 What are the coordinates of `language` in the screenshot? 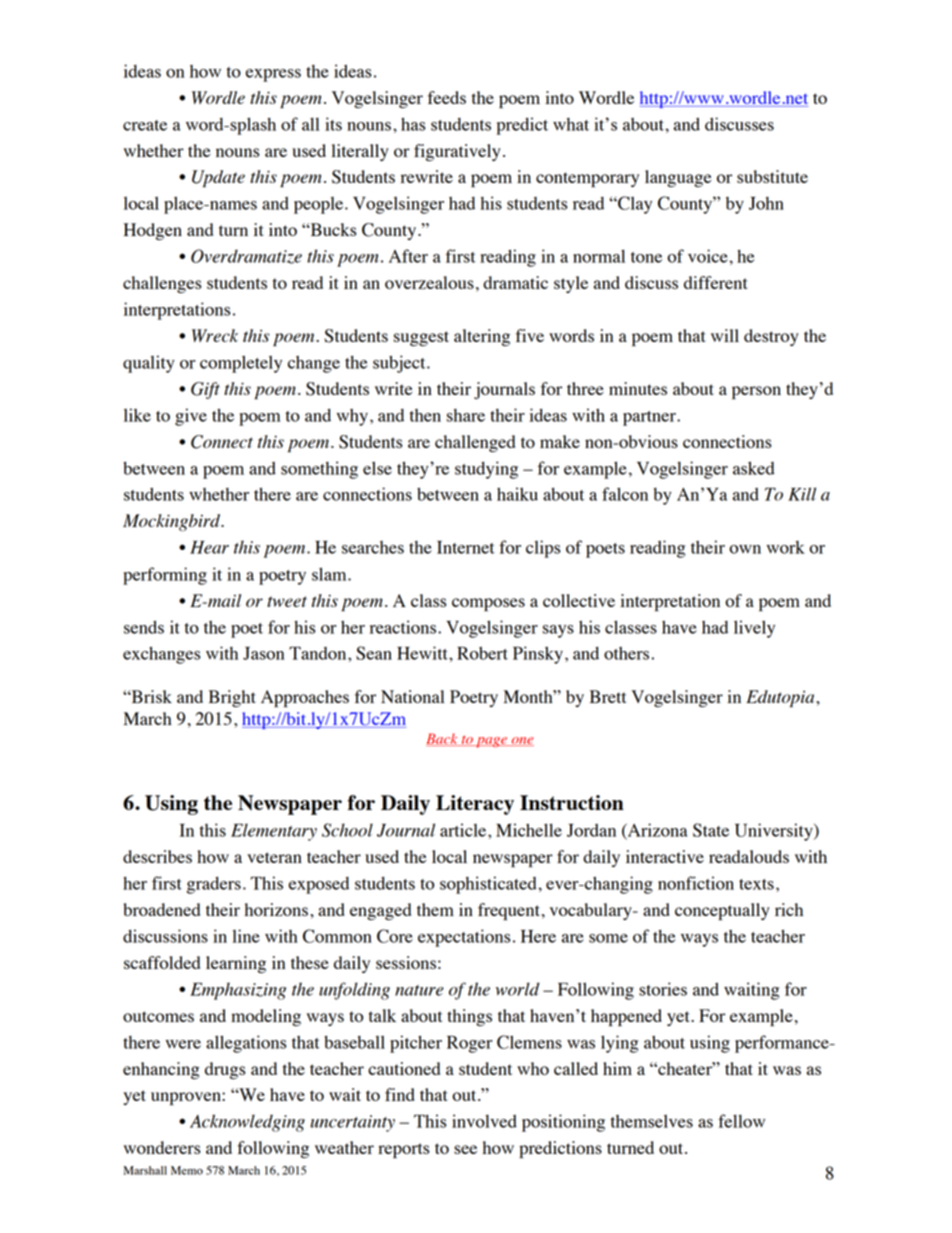 It's located at (678, 178).
